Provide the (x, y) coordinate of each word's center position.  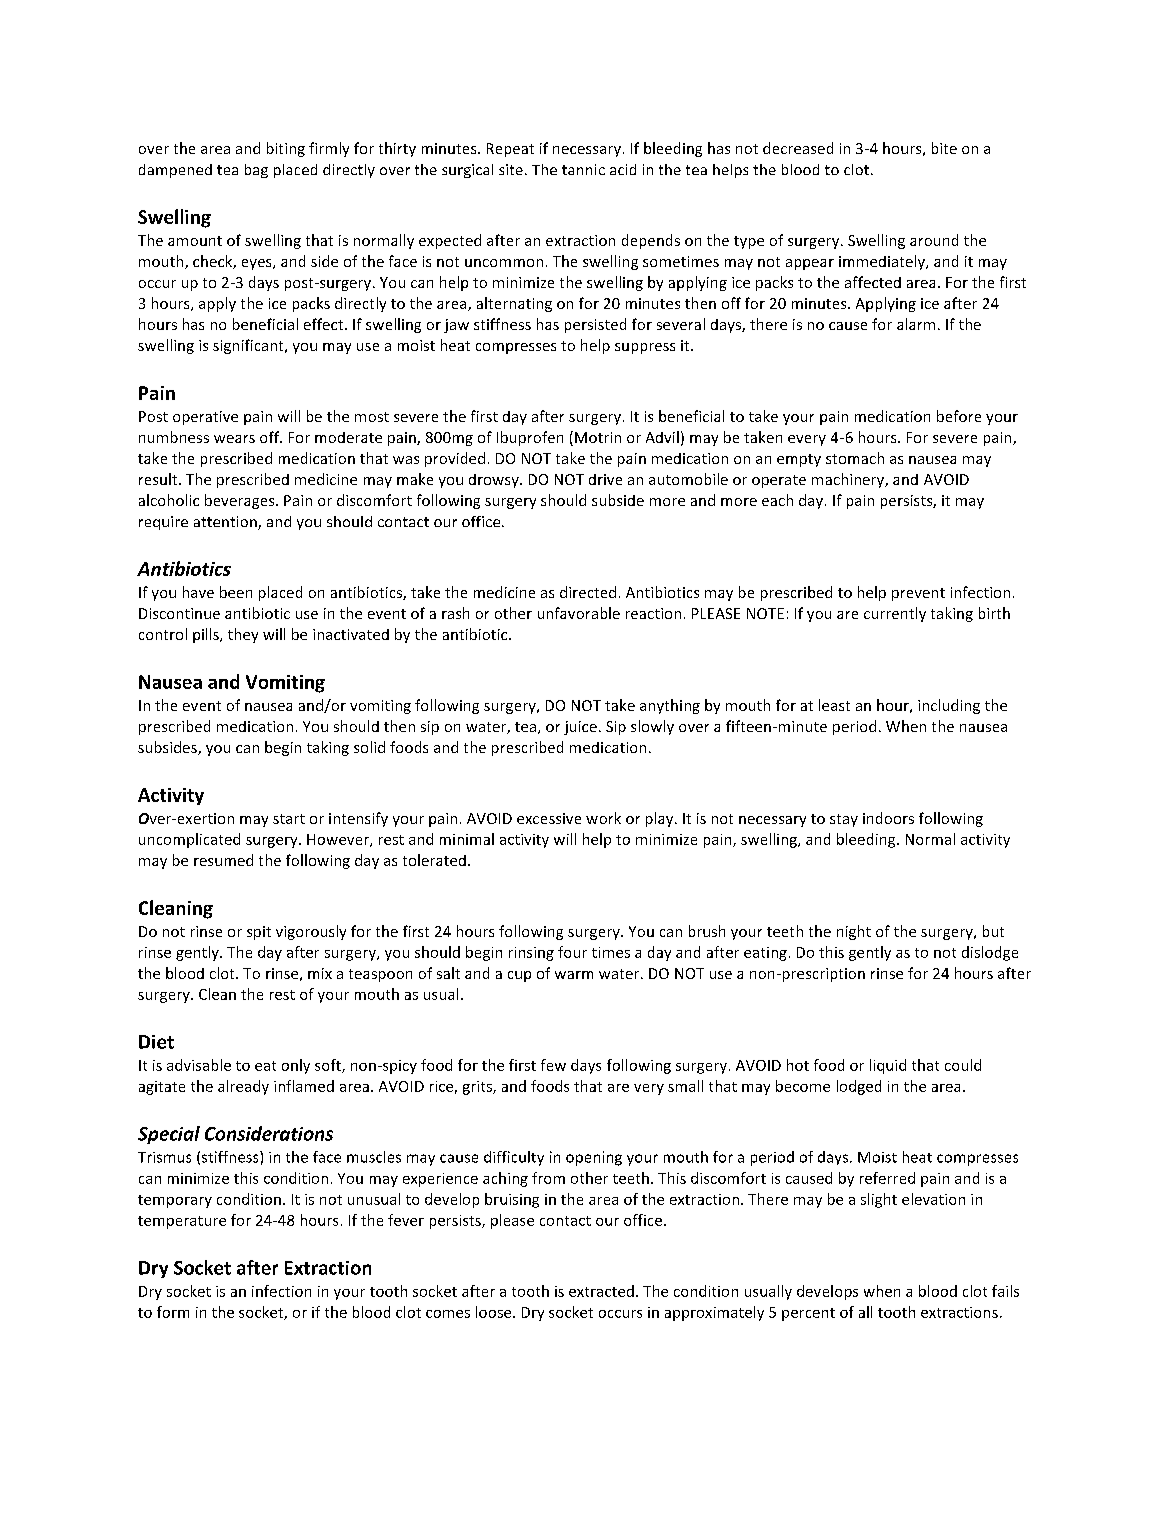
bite (944, 148)
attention (226, 523)
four (572, 952)
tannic (583, 169)
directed (588, 592)
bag (256, 171)
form (173, 1312)
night (854, 932)
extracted (601, 1291)
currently (895, 614)
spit (259, 933)
